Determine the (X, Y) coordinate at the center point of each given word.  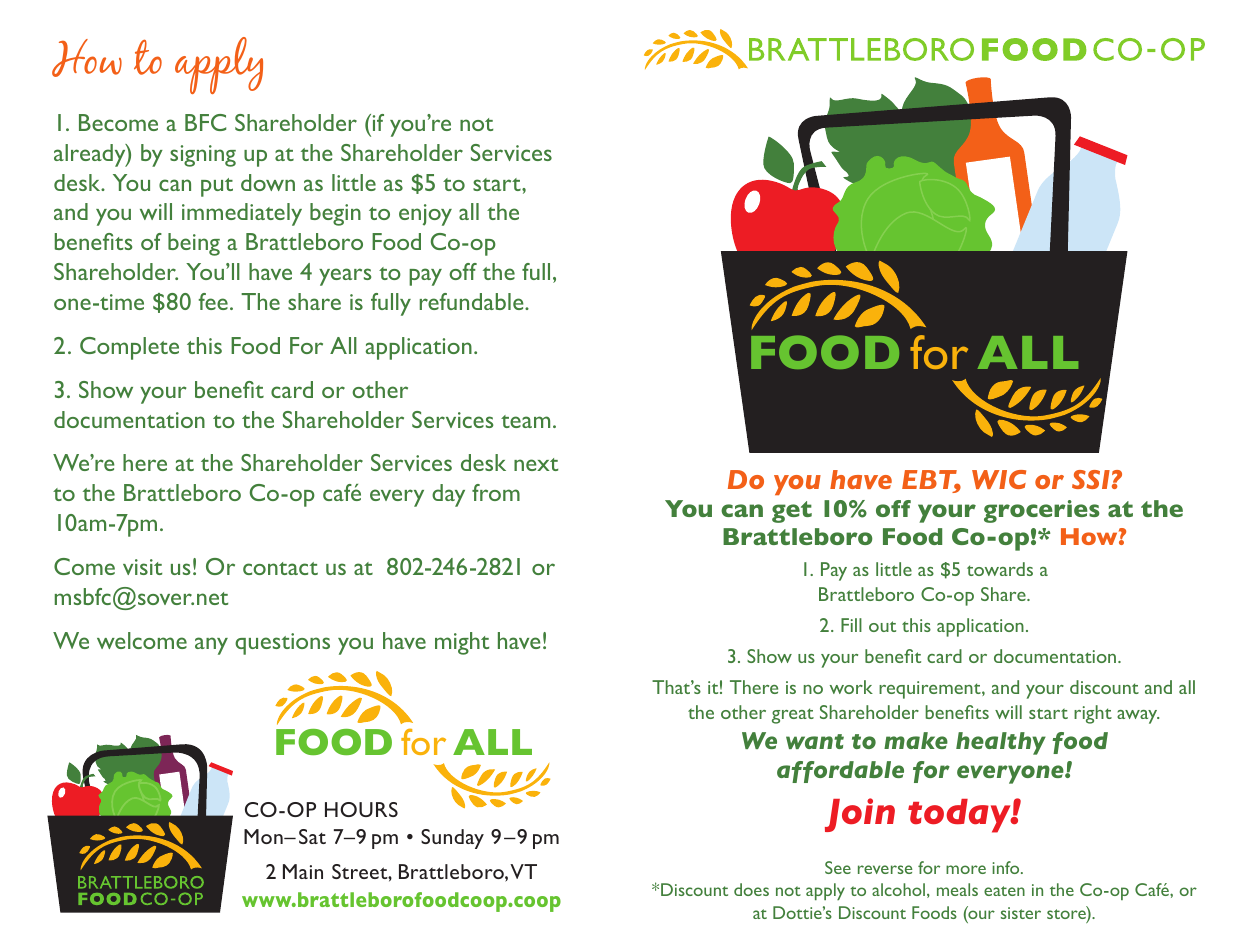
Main (303, 871)
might (462, 643)
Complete (129, 348)
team (525, 421)
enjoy (425, 215)
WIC (999, 479)
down (268, 182)
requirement (931, 690)
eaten (1004, 891)
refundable (473, 301)
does (751, 889)
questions (282, 644)
